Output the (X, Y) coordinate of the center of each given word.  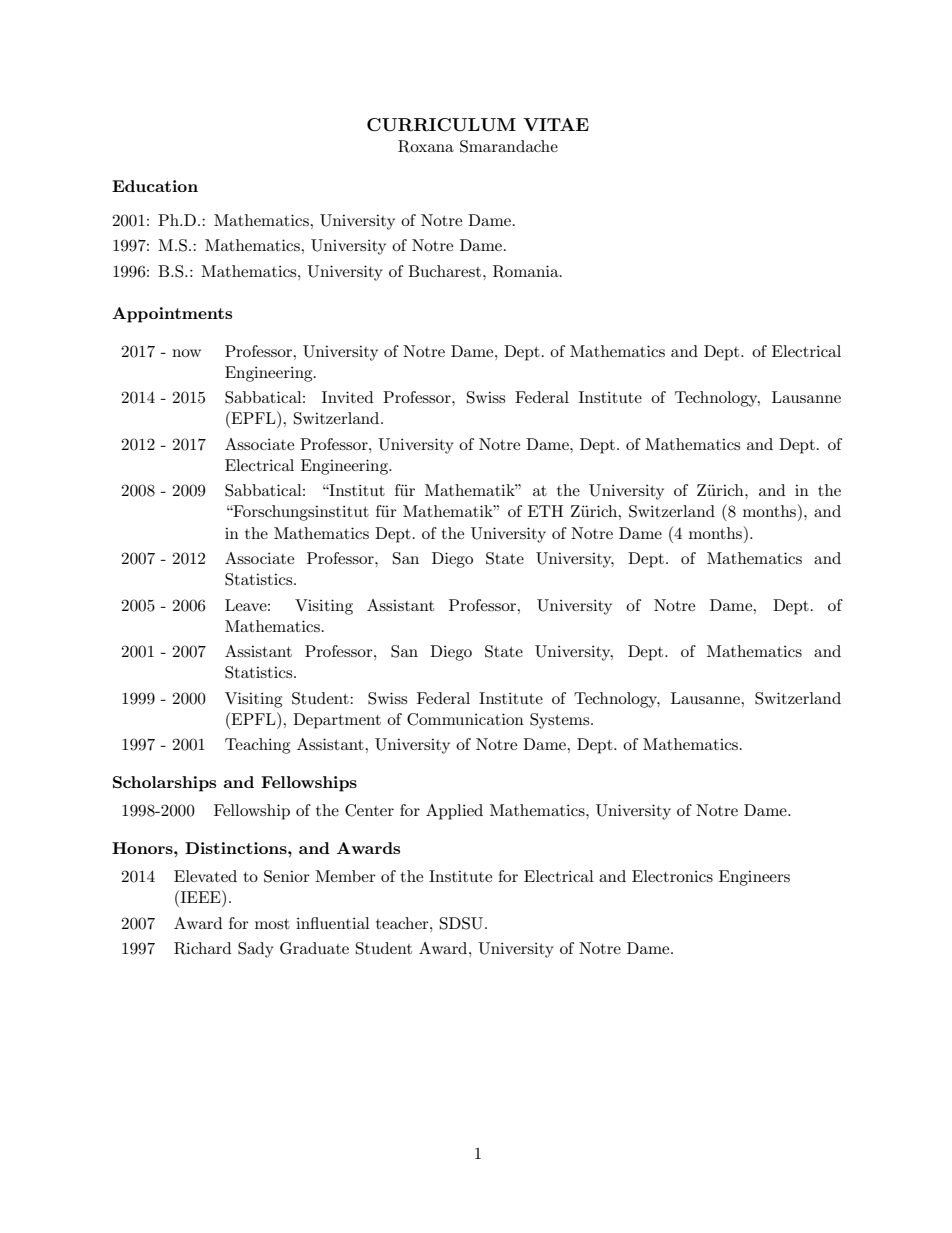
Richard (202, 948)
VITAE (556, 124)
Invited (347, 397)
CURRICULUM (441, 125)
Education (155, 186)
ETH (545, 511)
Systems (561, 721)
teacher (403, 923)
